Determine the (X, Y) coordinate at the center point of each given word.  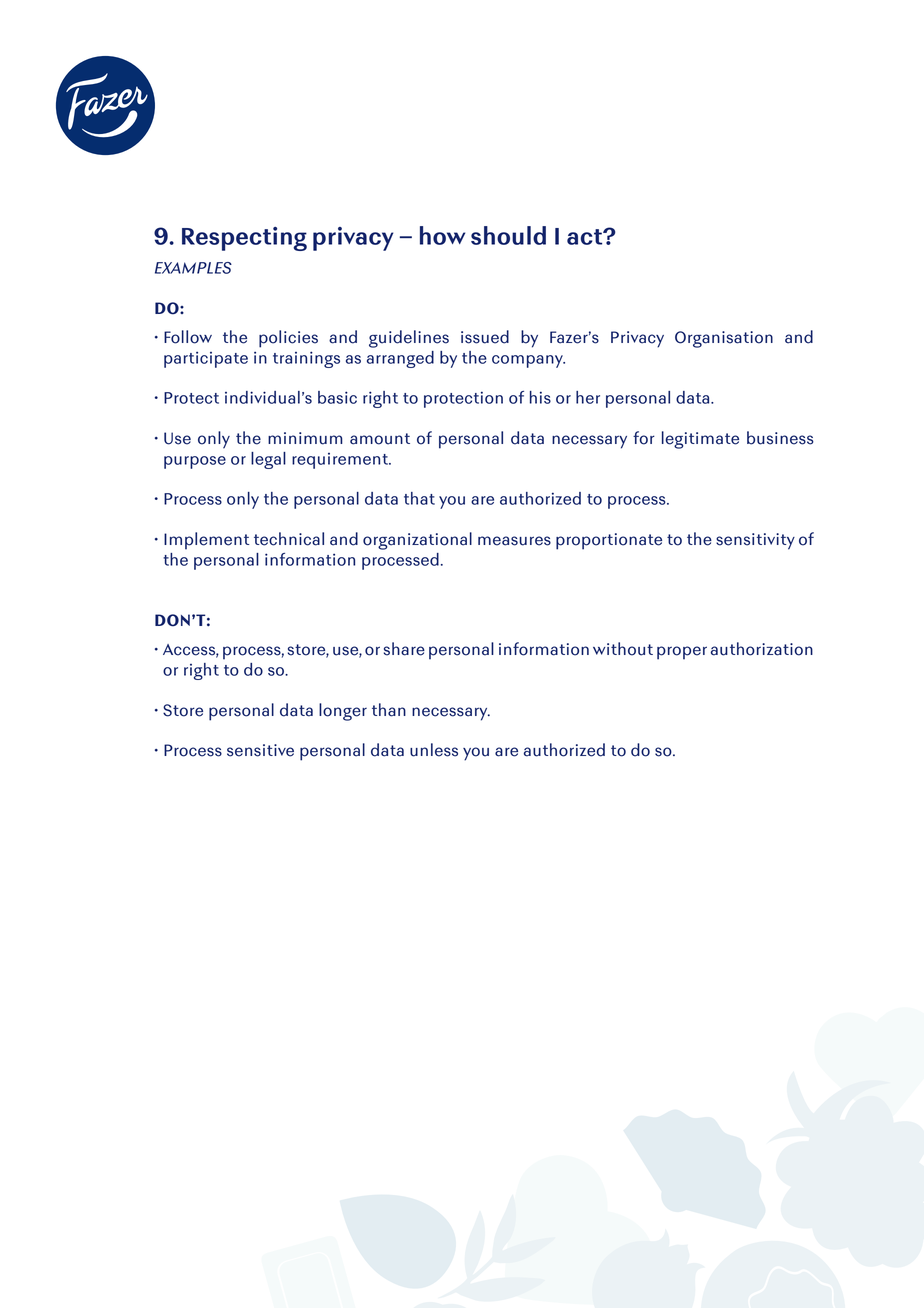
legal (268, 460)
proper (682, 653)
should (508, 235)
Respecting (244, 239)
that (419, 498)
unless (434, 750)
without (623, 649)
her (588, 397)
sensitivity (755, 541)
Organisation (724, 339)
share (404, 649)
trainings (306, 359)
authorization (762, 649)
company (528, 361)
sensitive (260, 750)
